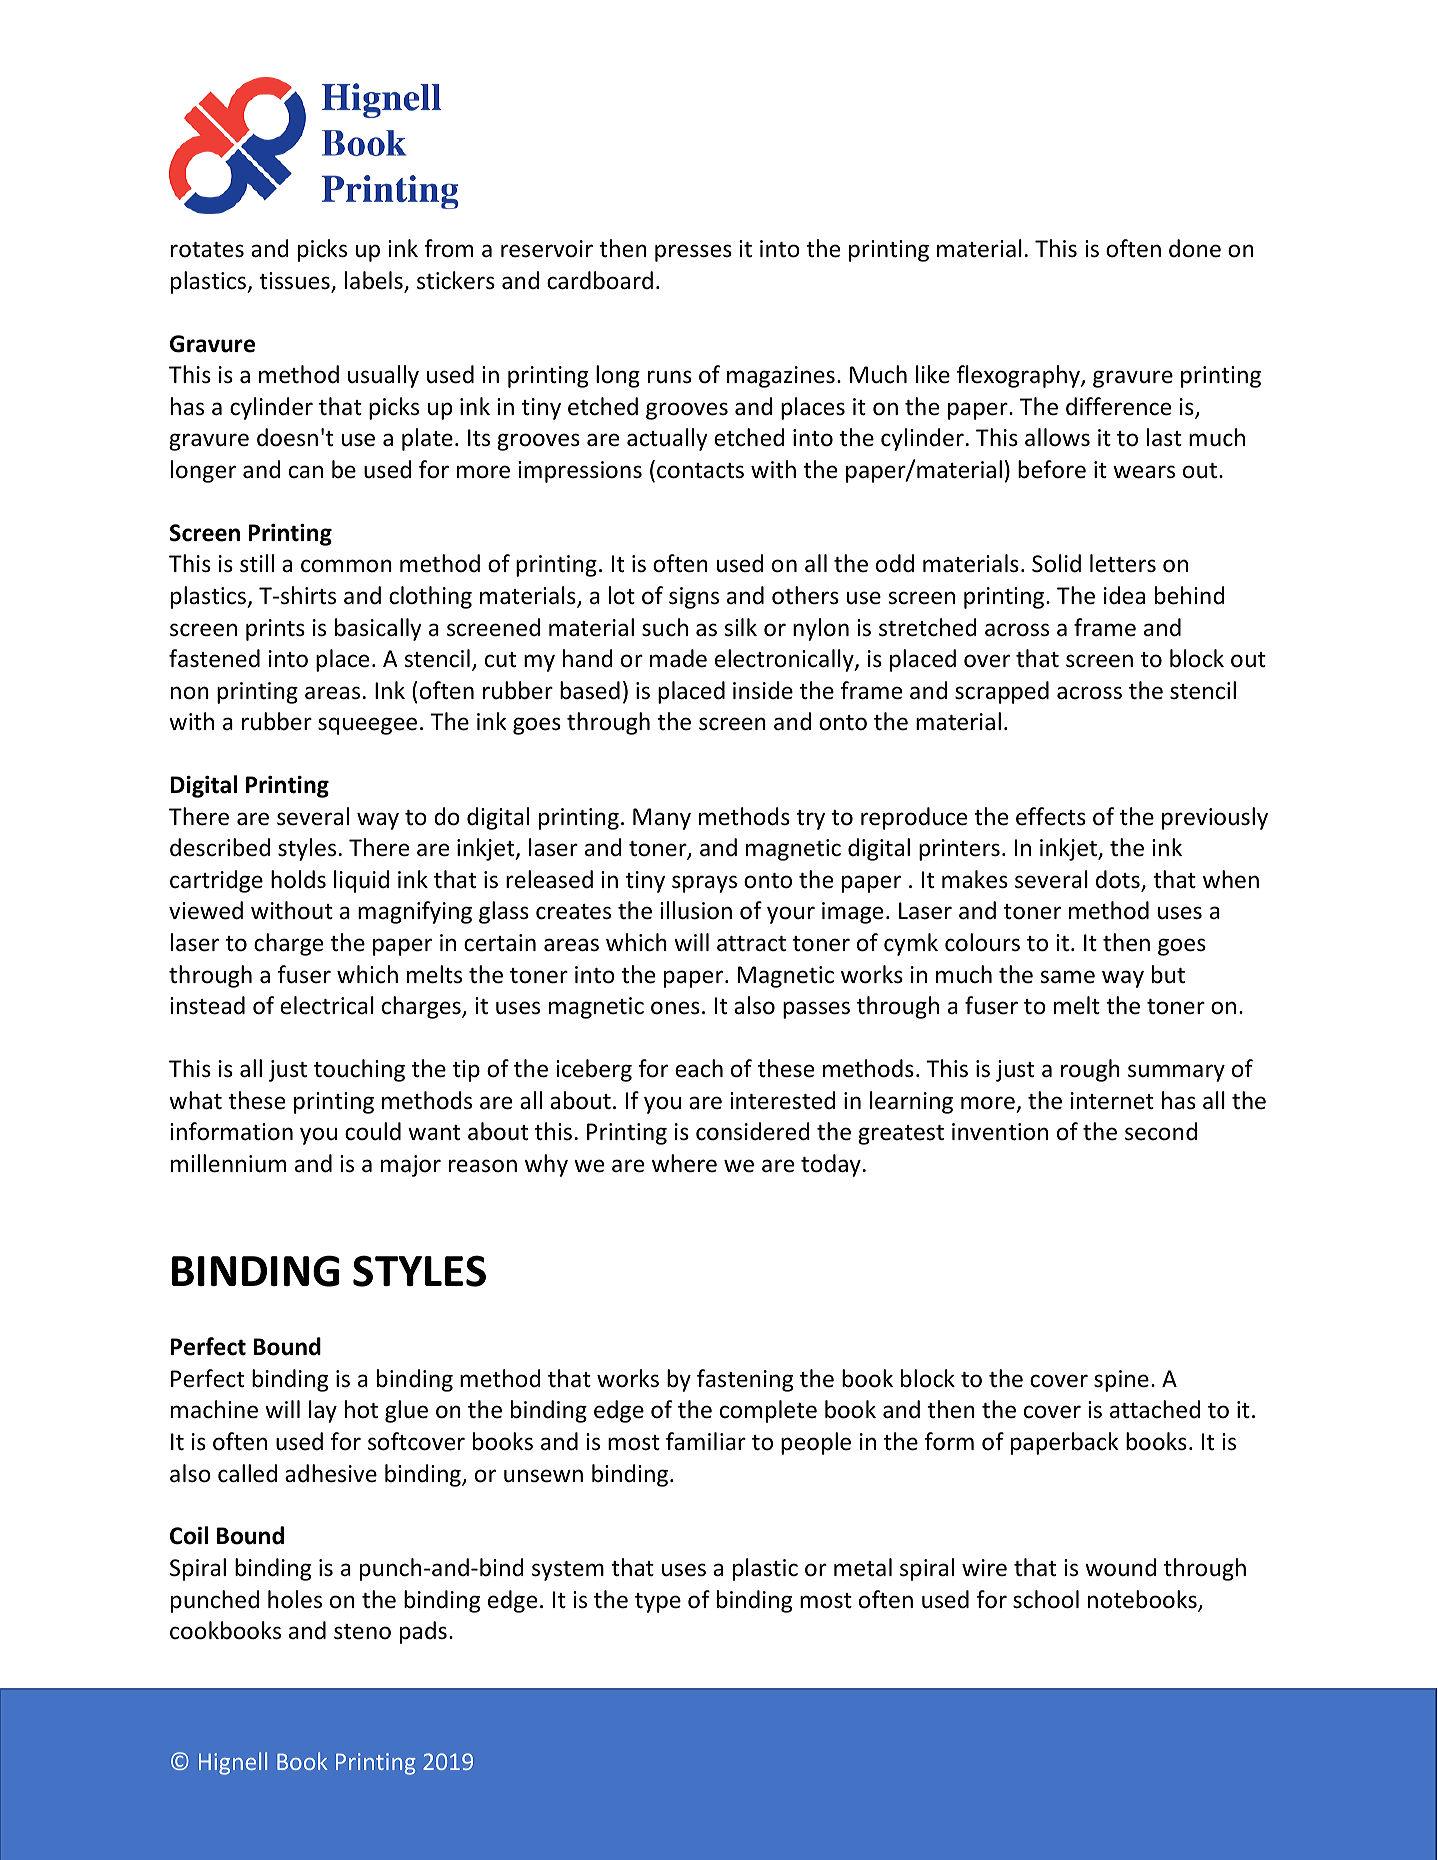  What do you see at coordinates (295, 1599) in the screenshot?
I see `holes` at bounding box center [295, 1599].
